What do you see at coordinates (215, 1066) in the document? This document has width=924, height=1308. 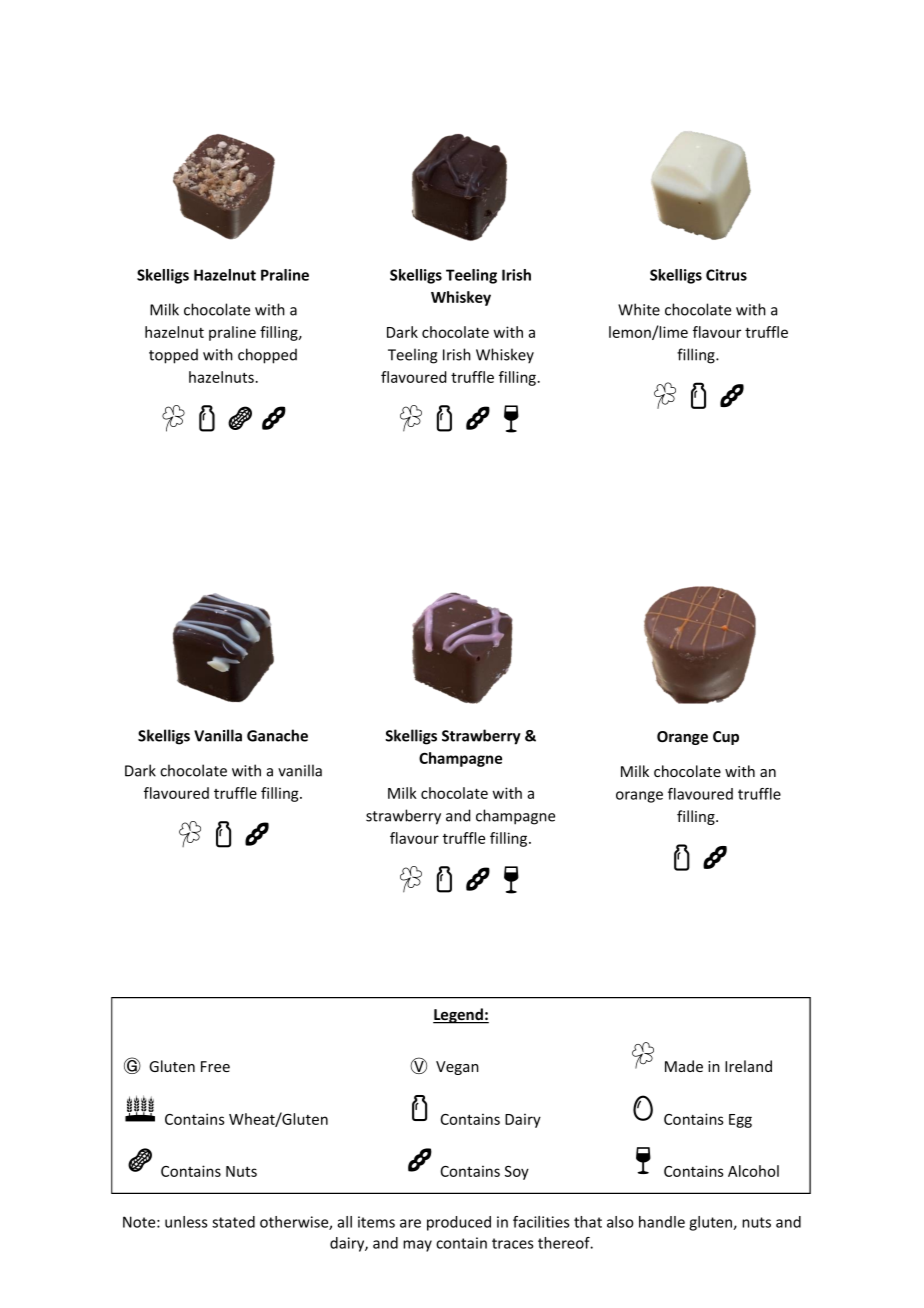 I see `Free` at bounding box center [215, 1066].
